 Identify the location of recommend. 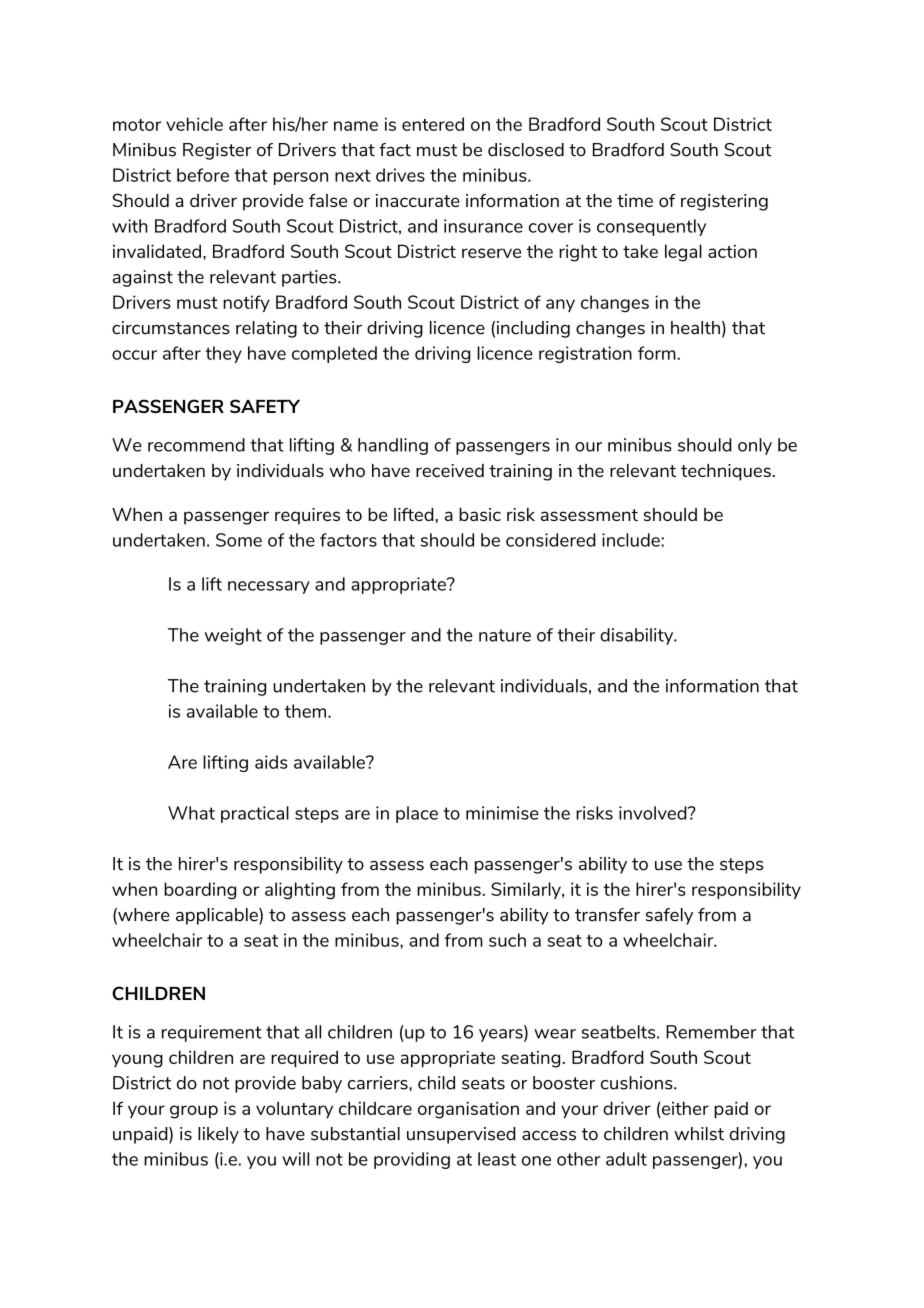
(196, 445).
